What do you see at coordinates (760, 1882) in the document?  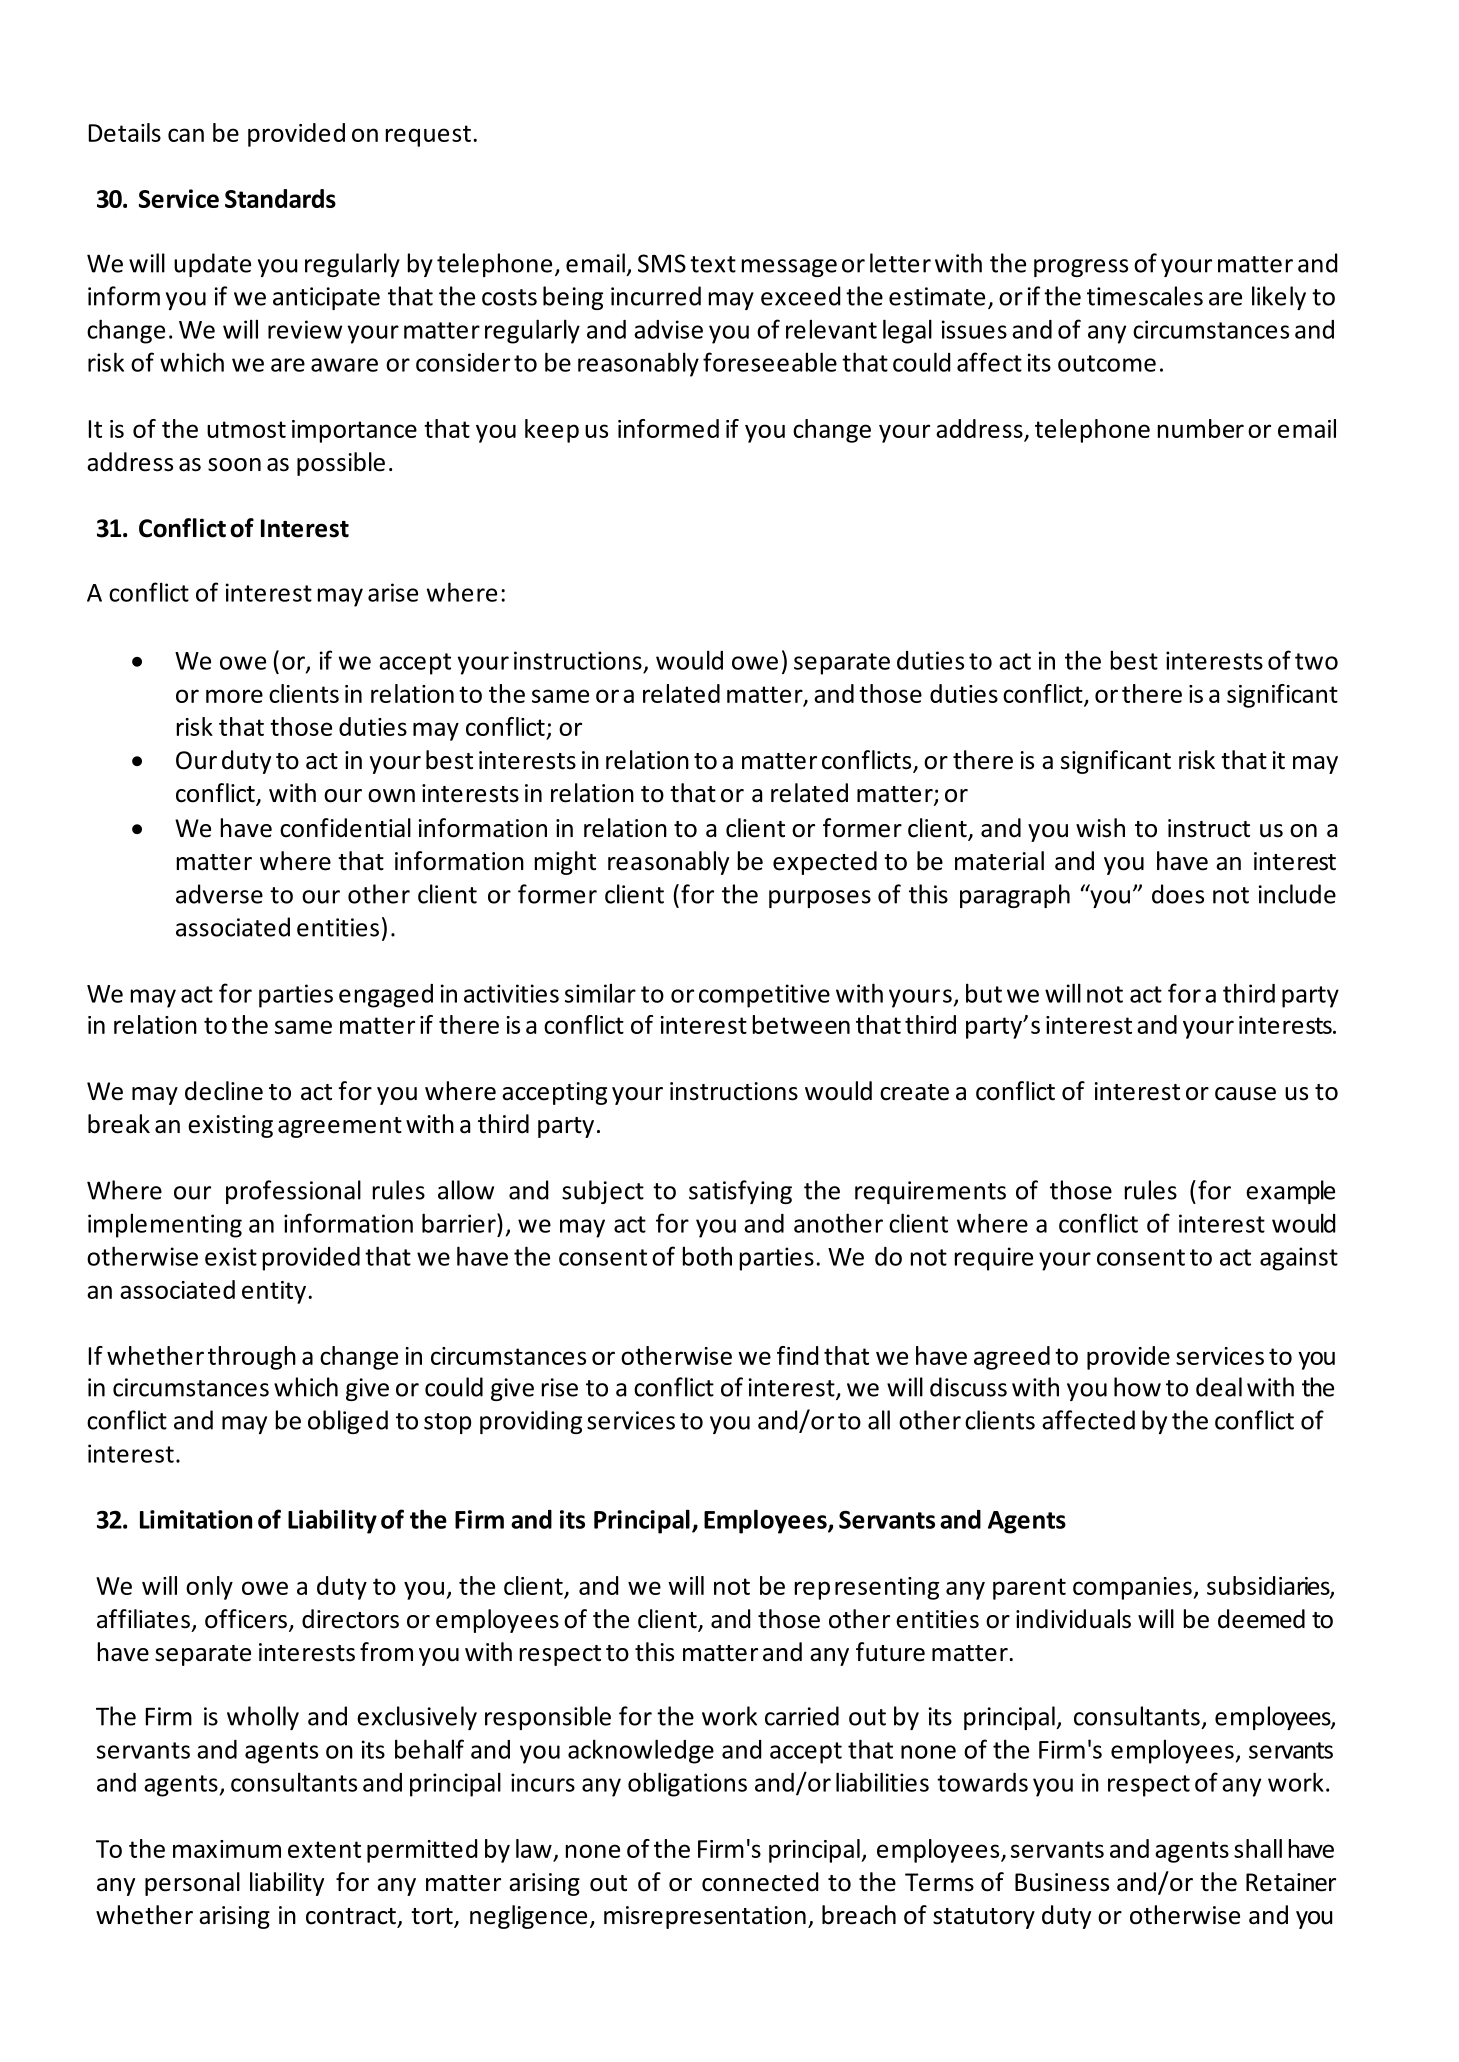 I see `connected` at bounding box center [760, 1882].
